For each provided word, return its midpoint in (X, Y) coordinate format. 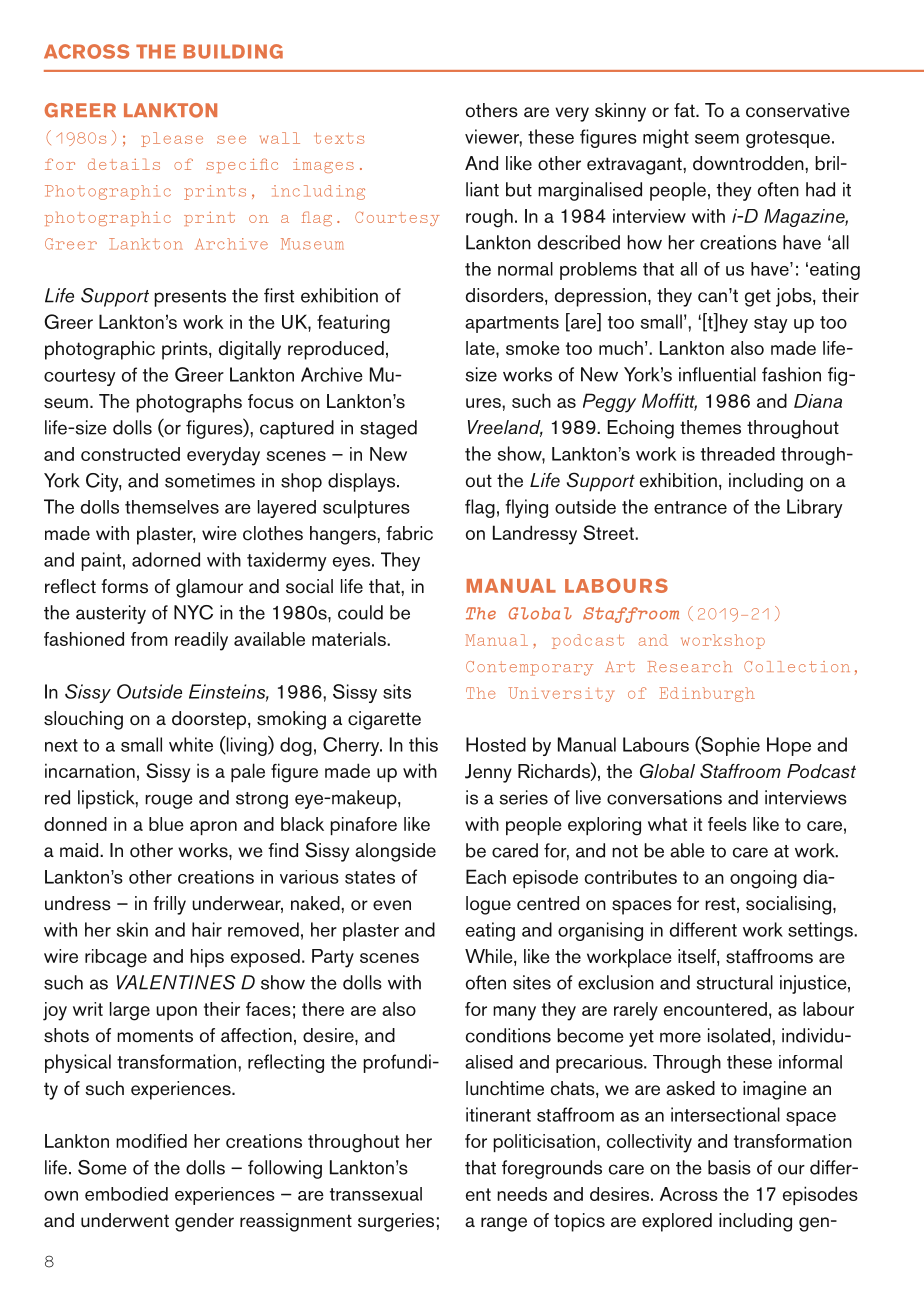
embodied (126, 1194)
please (172, 139)
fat (685, 110)
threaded (738, 454)
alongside (395, 852)
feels (727, 824)
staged (388, 429)
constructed (130, 454)
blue (166, 824)
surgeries (396, 1222)
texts (340, 138)
